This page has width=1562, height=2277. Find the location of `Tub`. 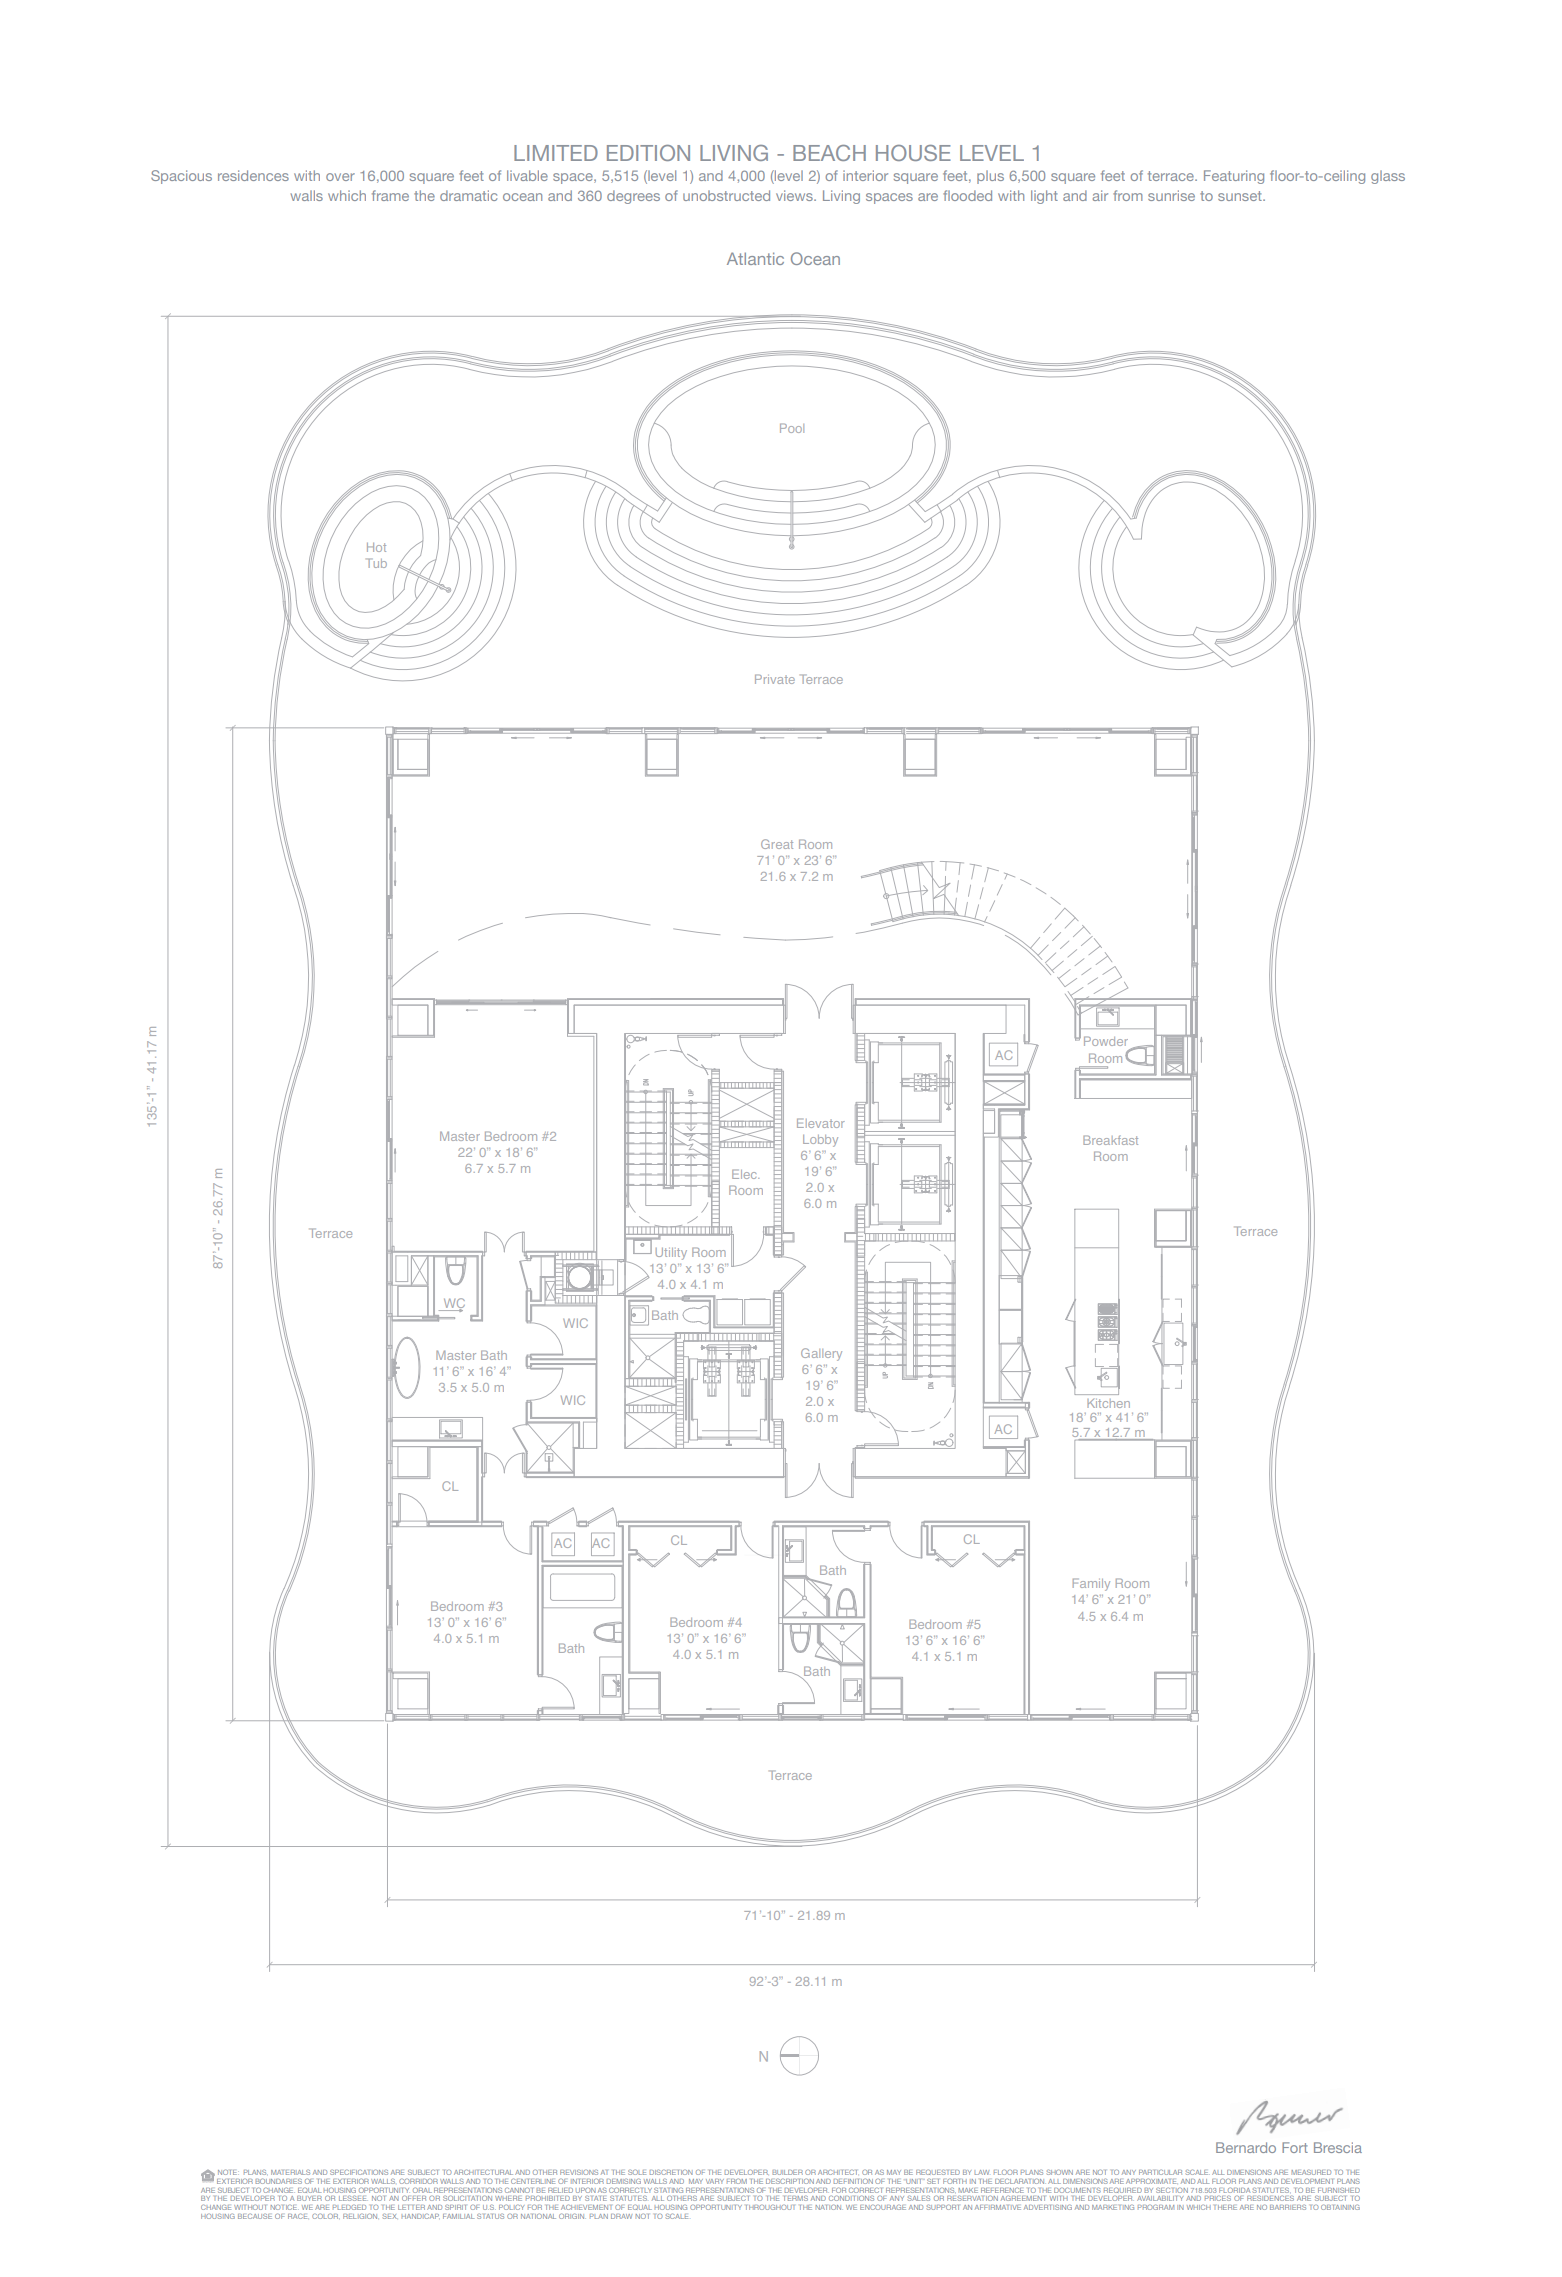

Tub is located at coordinates (376, 563).
